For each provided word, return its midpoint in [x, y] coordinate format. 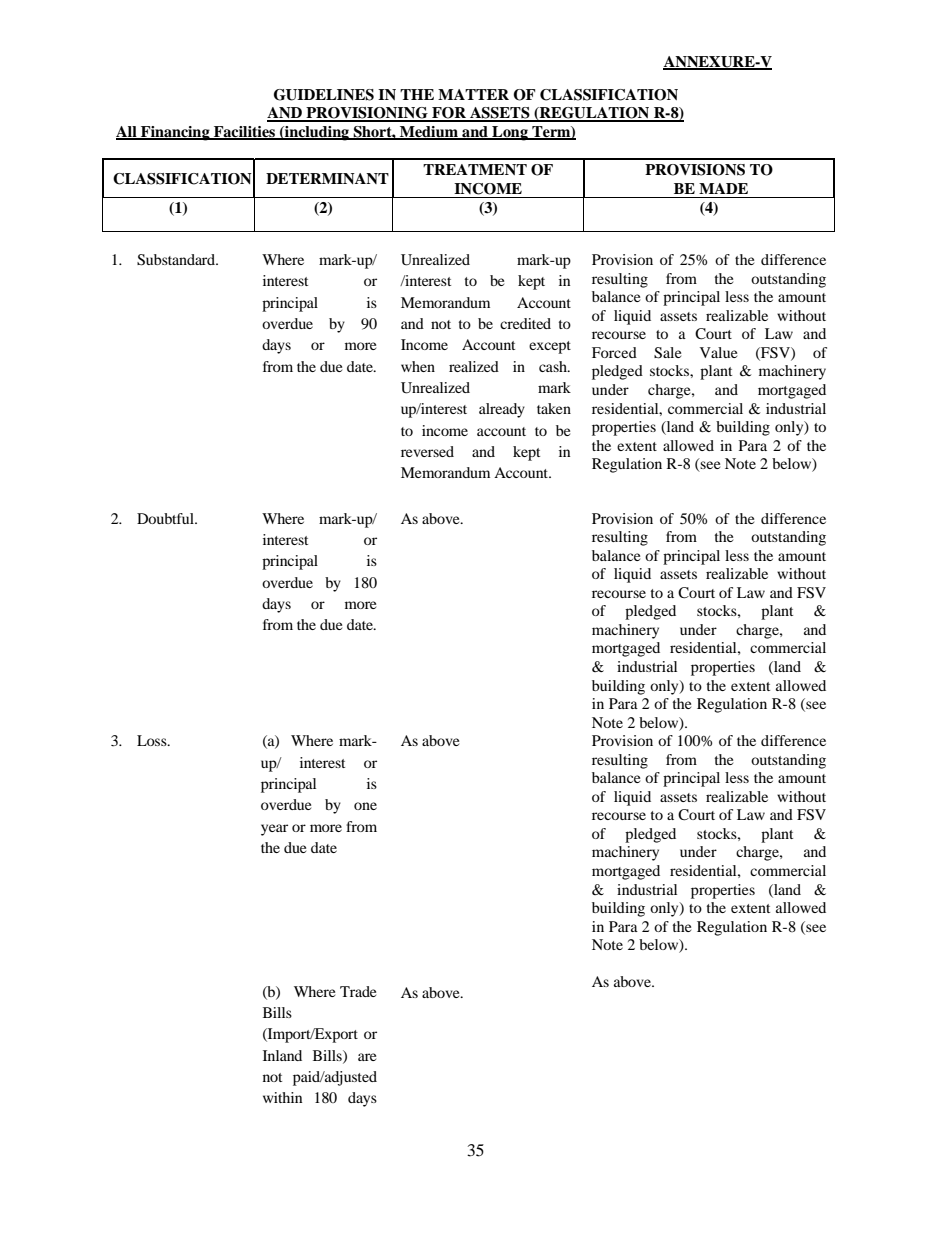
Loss [153, 740]
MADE [723, 188]
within [282, 1097]
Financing [175, 133]
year [274, 830]
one [365, 806]
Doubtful [166, 518]
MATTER [473, 94]
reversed [427, 451]
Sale [667, 353]
